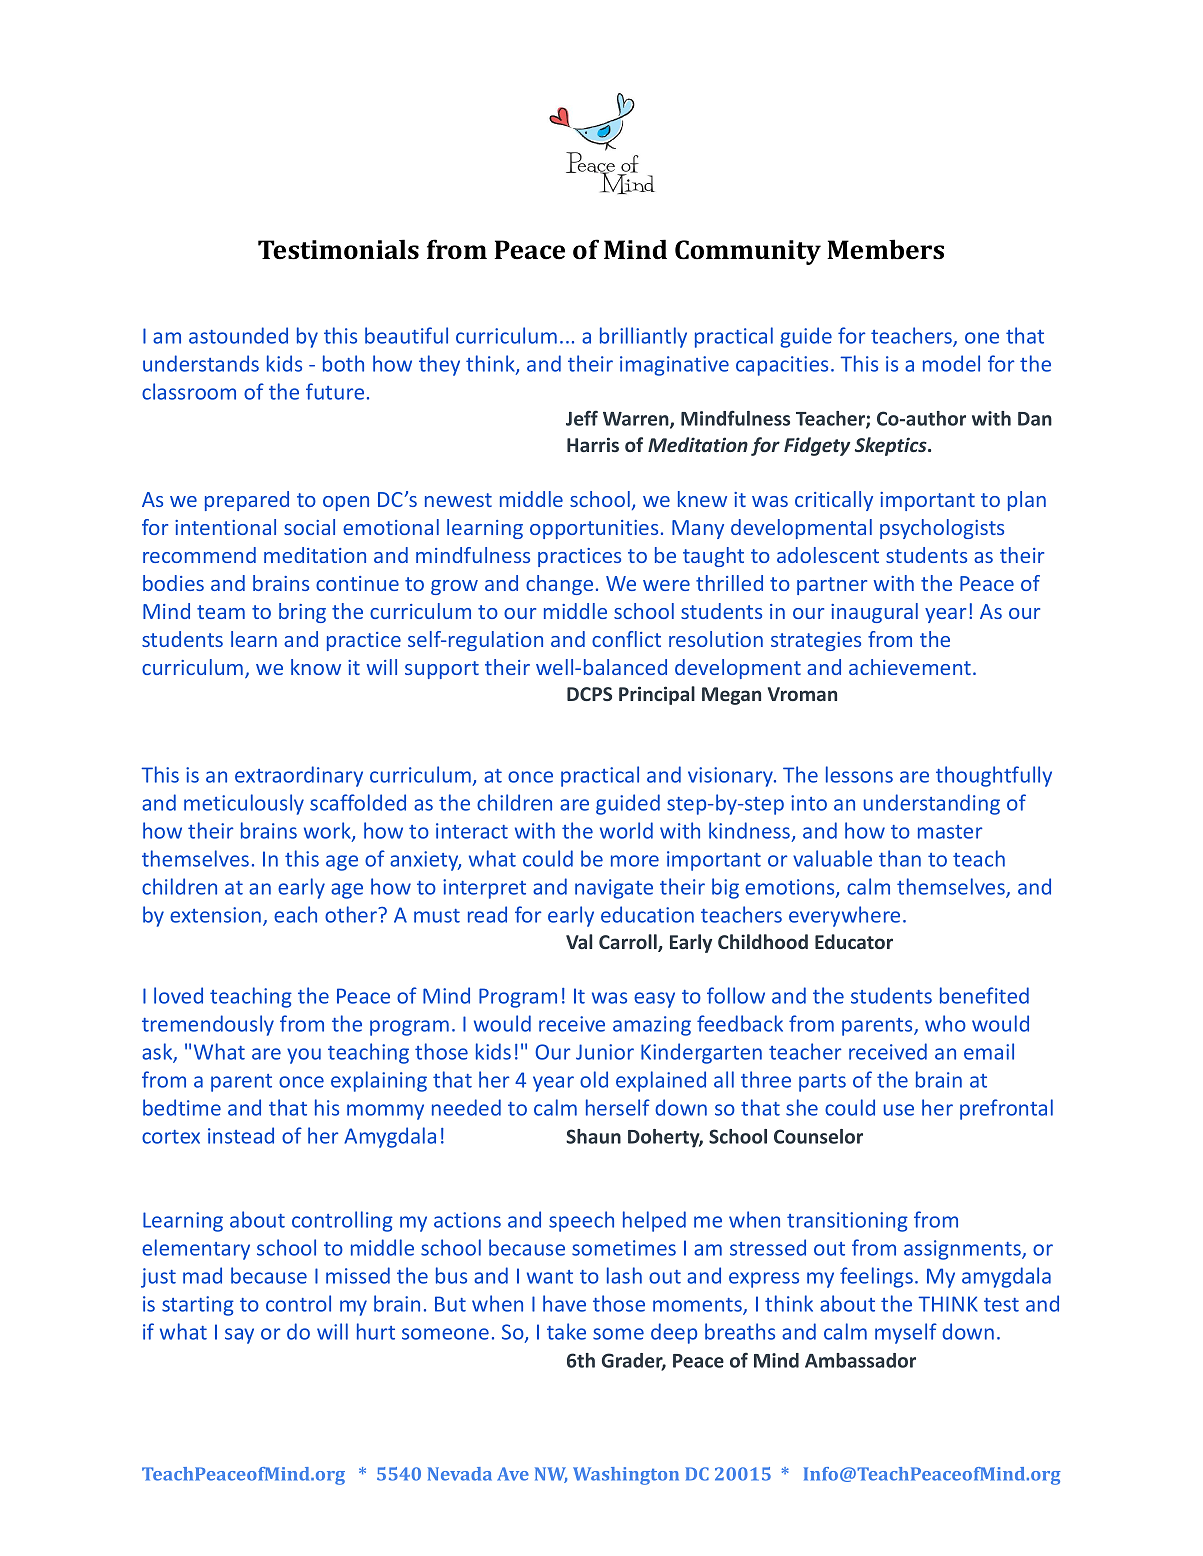 Image resolution: width=1203 pixels, height=1556 pixels. I want to click on say, so click(239, 1336).
